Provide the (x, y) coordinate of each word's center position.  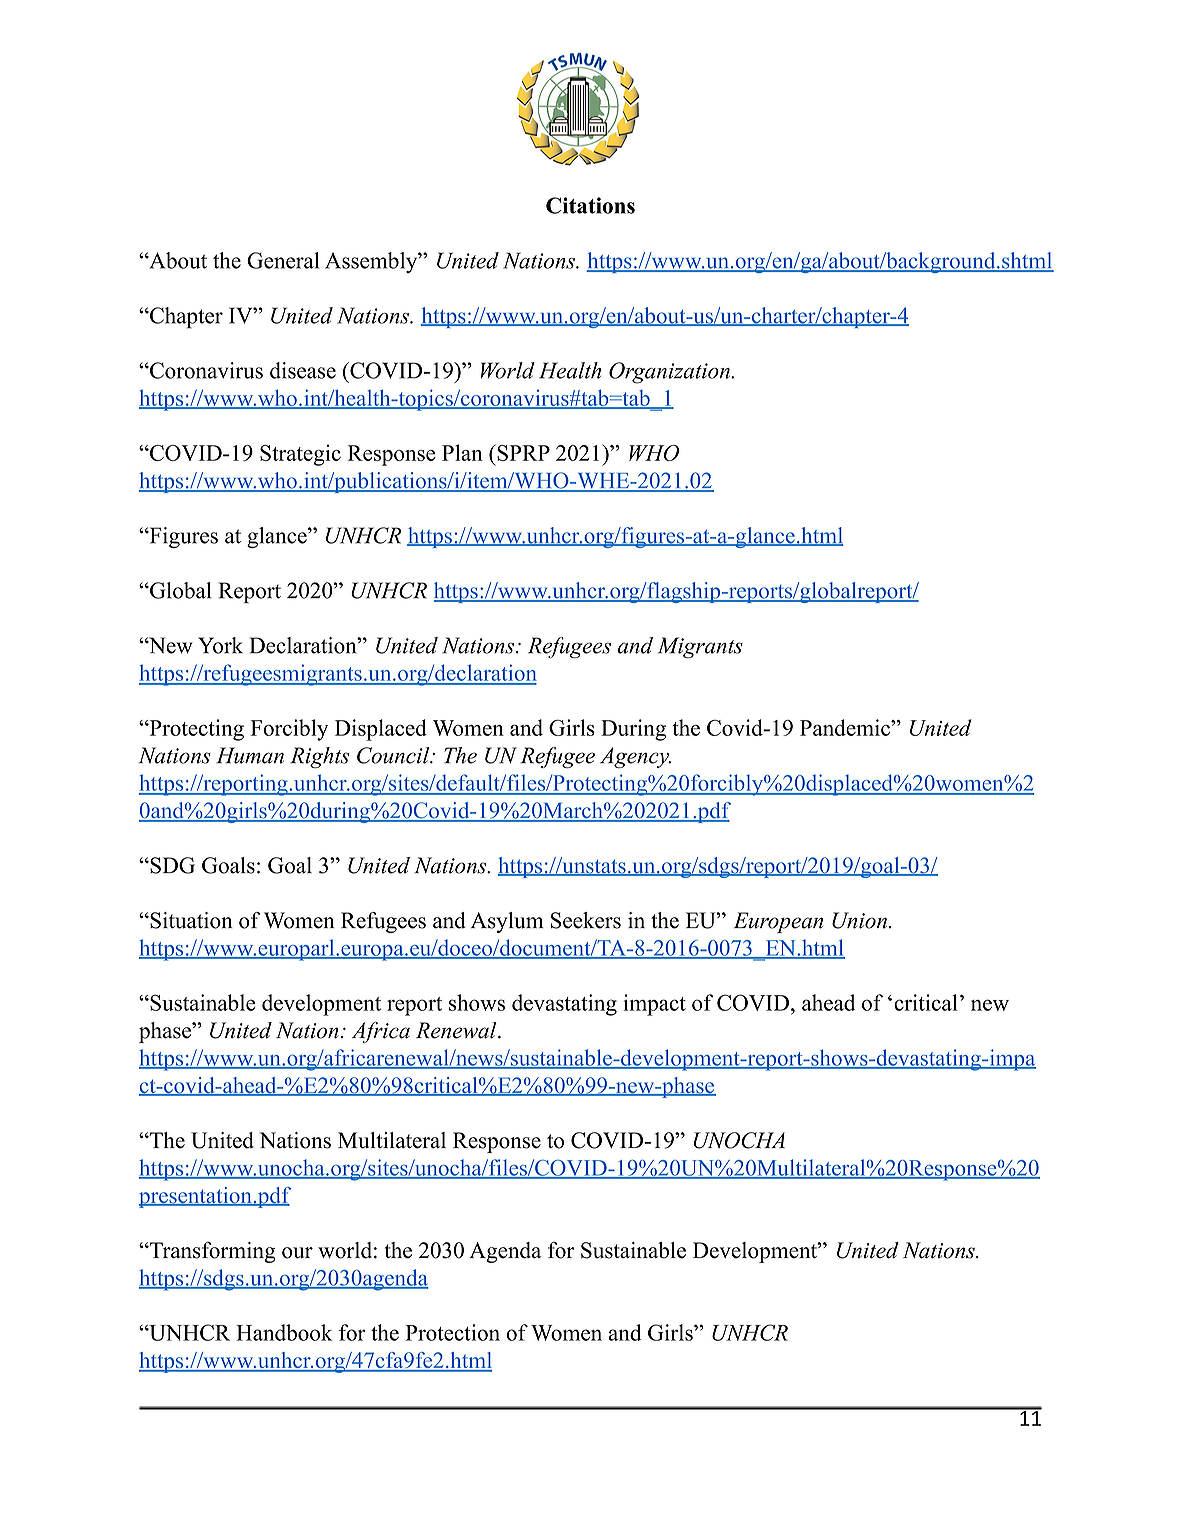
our (297, 1253)
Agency (635, 757)
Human (250, 755)
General (283, 260)
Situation (190, 920)
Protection (452, 1332)
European (778, 922)
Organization (670, 373)
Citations (590, 205)
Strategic (300, 455)
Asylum (507, 922)
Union (859, 920)
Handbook (284, 1332)
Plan (462, 452)
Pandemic (846, 727)
